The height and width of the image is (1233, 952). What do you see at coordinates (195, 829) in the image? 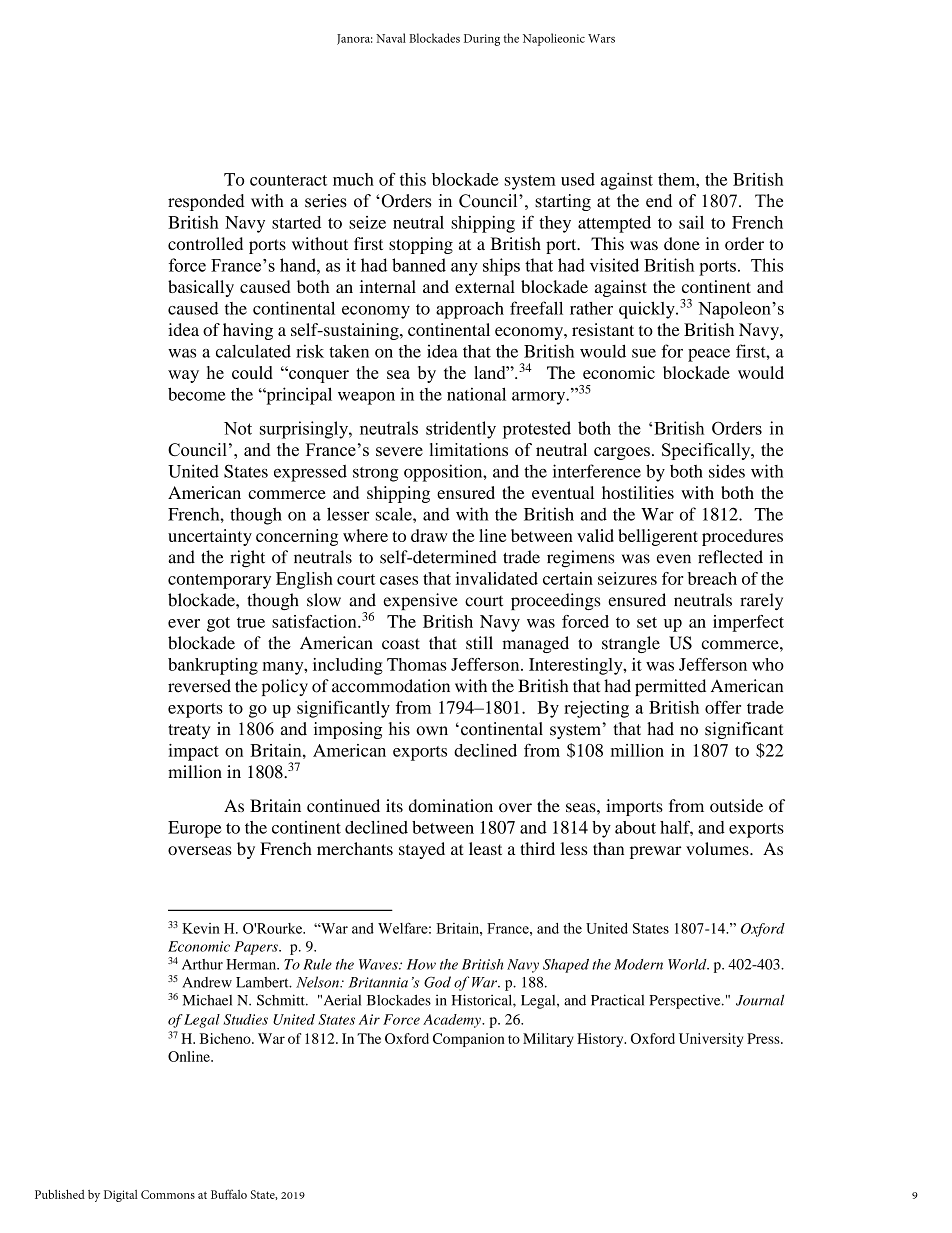
I see `Europe` at bounding box center [195, 829].
